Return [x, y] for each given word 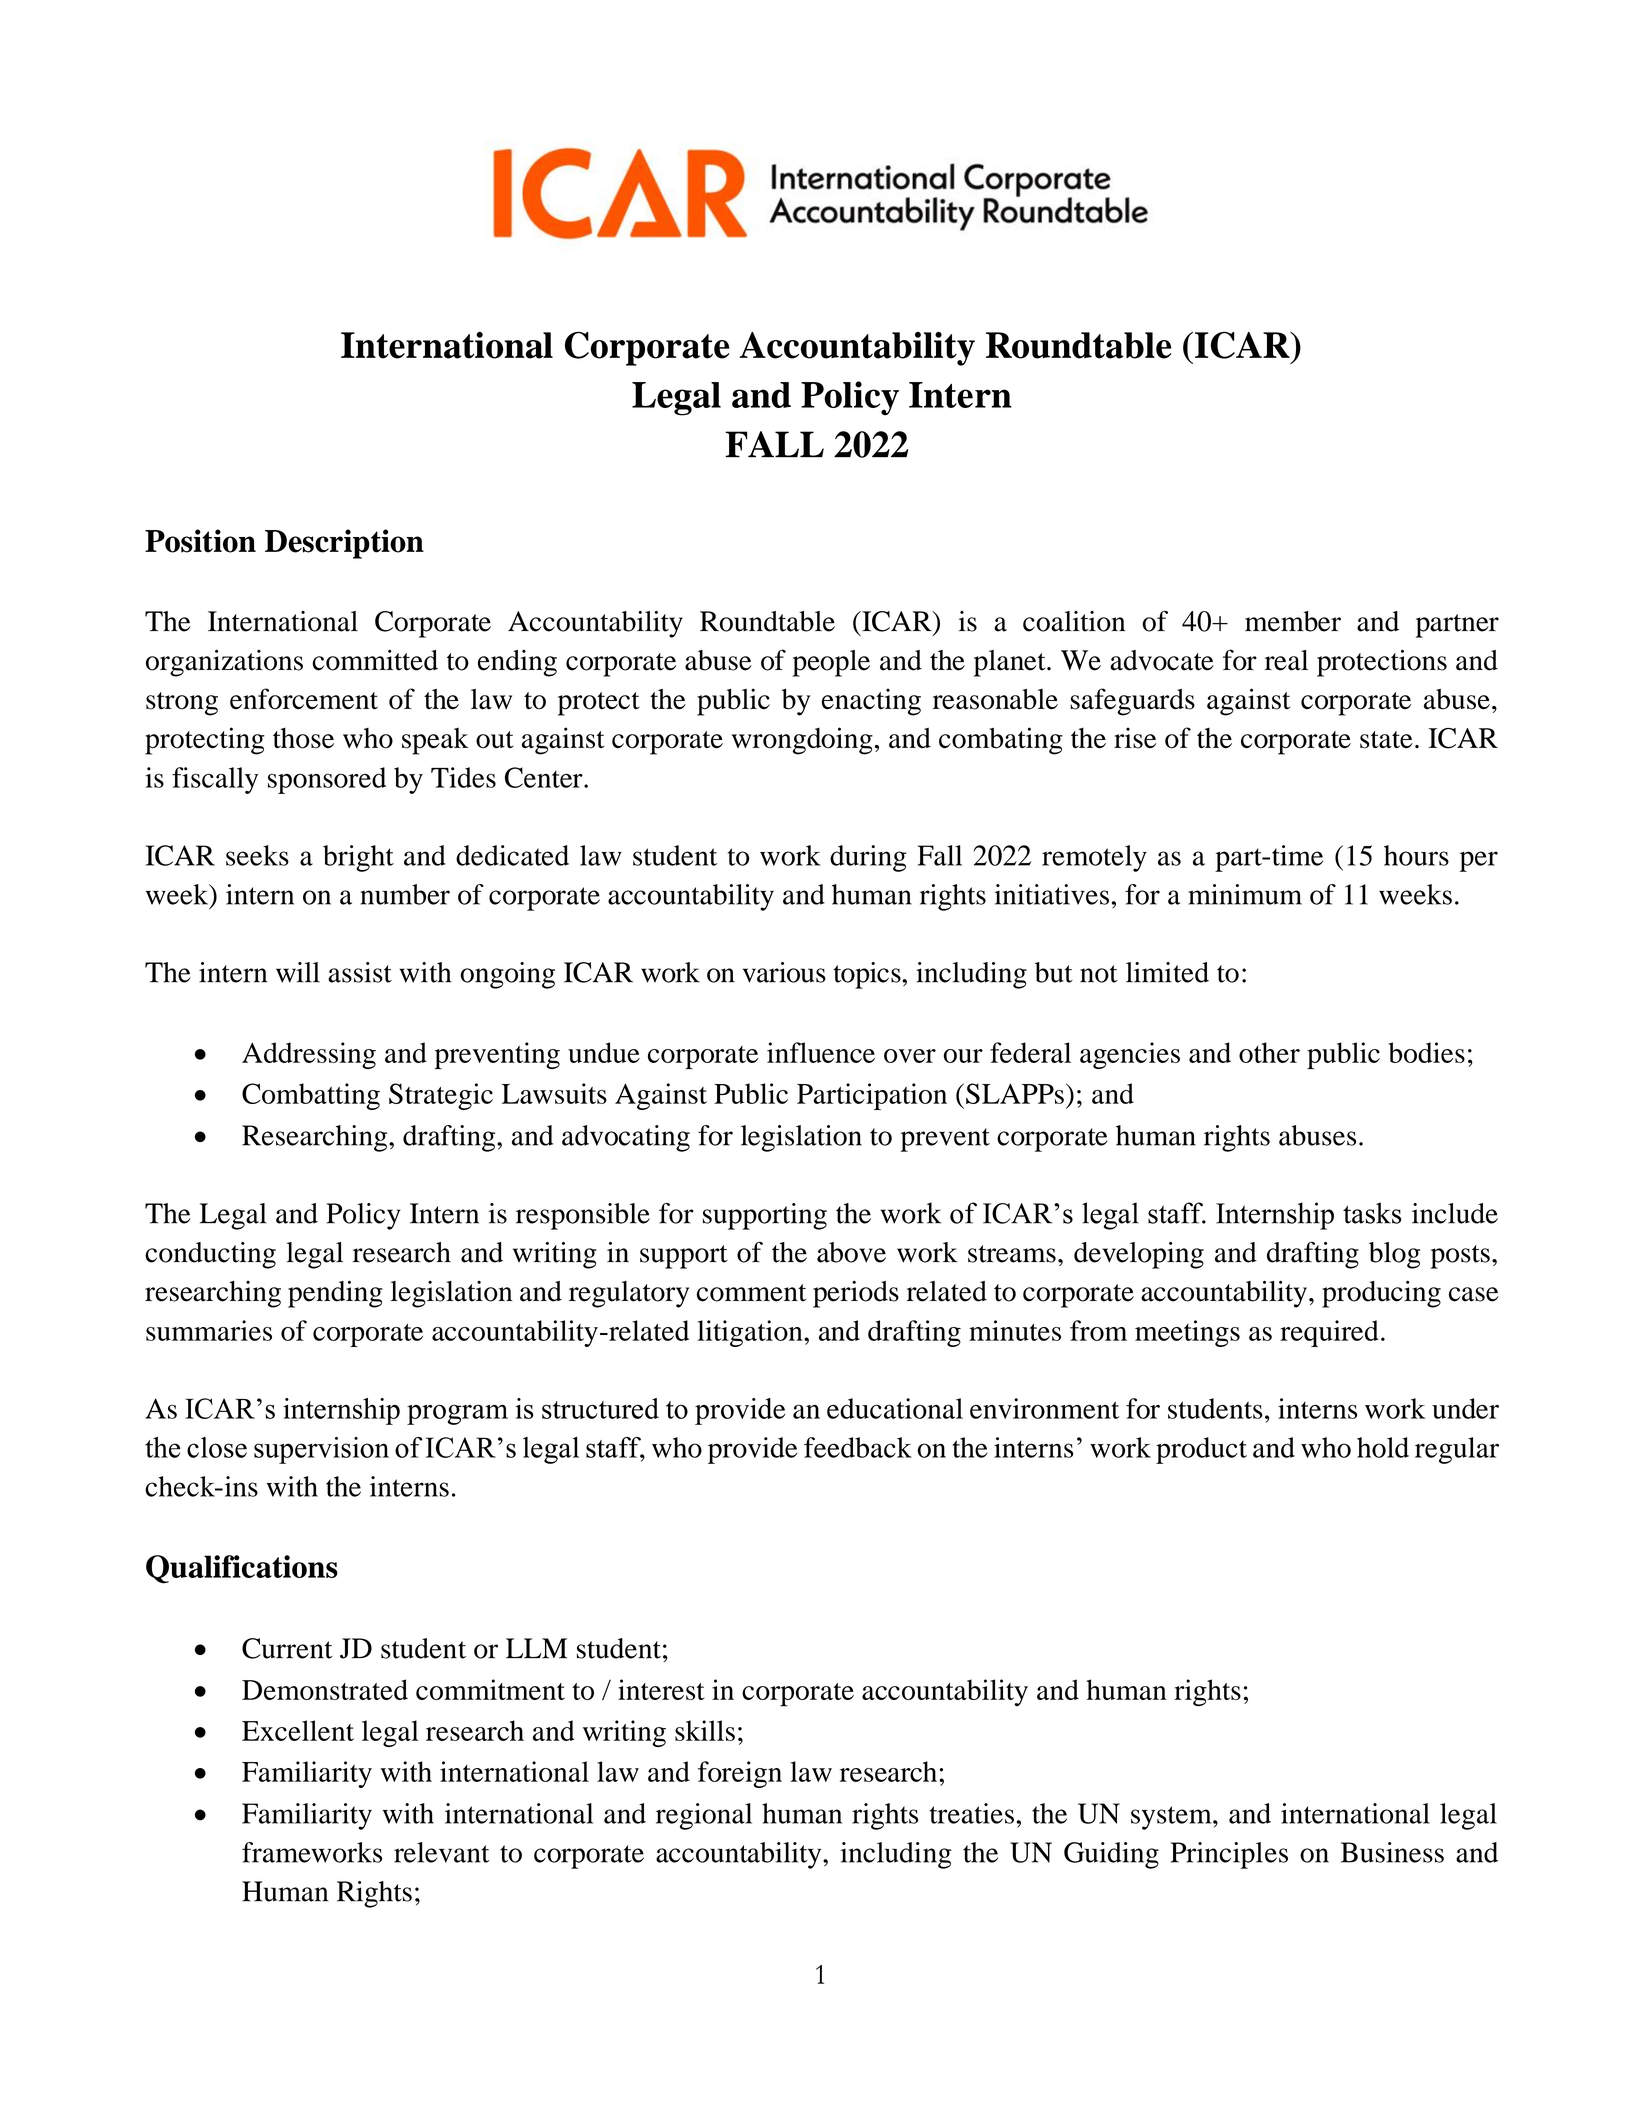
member [1293, 621]
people [831, 663]
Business [1392, 1852]
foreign [740, 1774]
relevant [442, 1852]
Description [344, 544]
